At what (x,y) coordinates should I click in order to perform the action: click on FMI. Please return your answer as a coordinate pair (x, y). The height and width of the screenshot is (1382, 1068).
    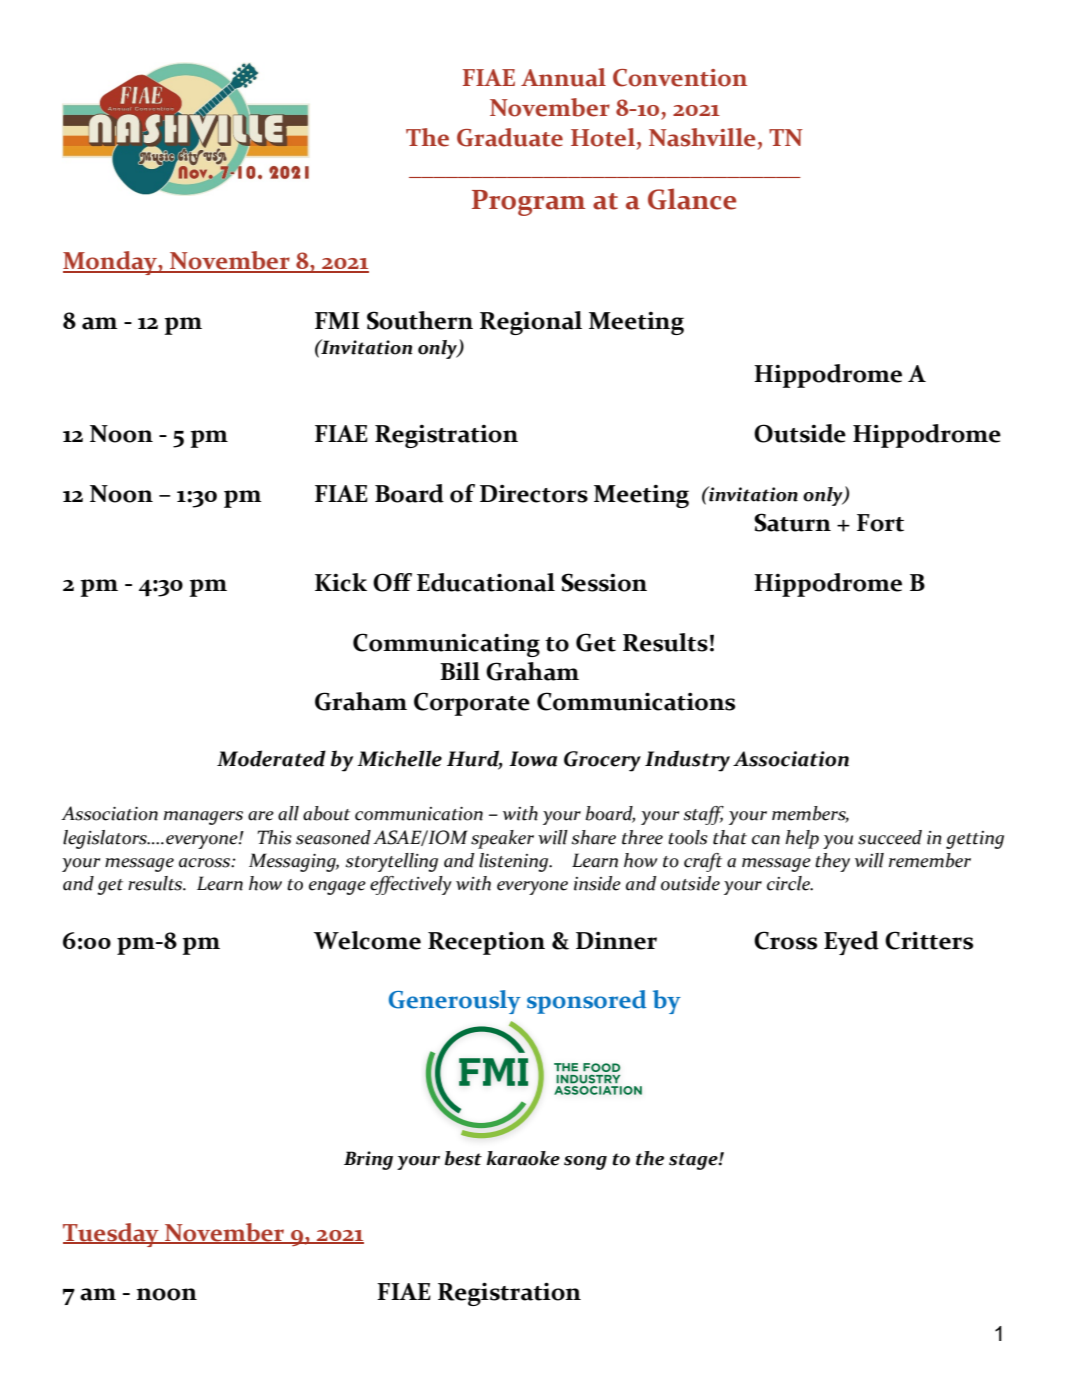
    Looking at the image, I should click on (337, 320).
